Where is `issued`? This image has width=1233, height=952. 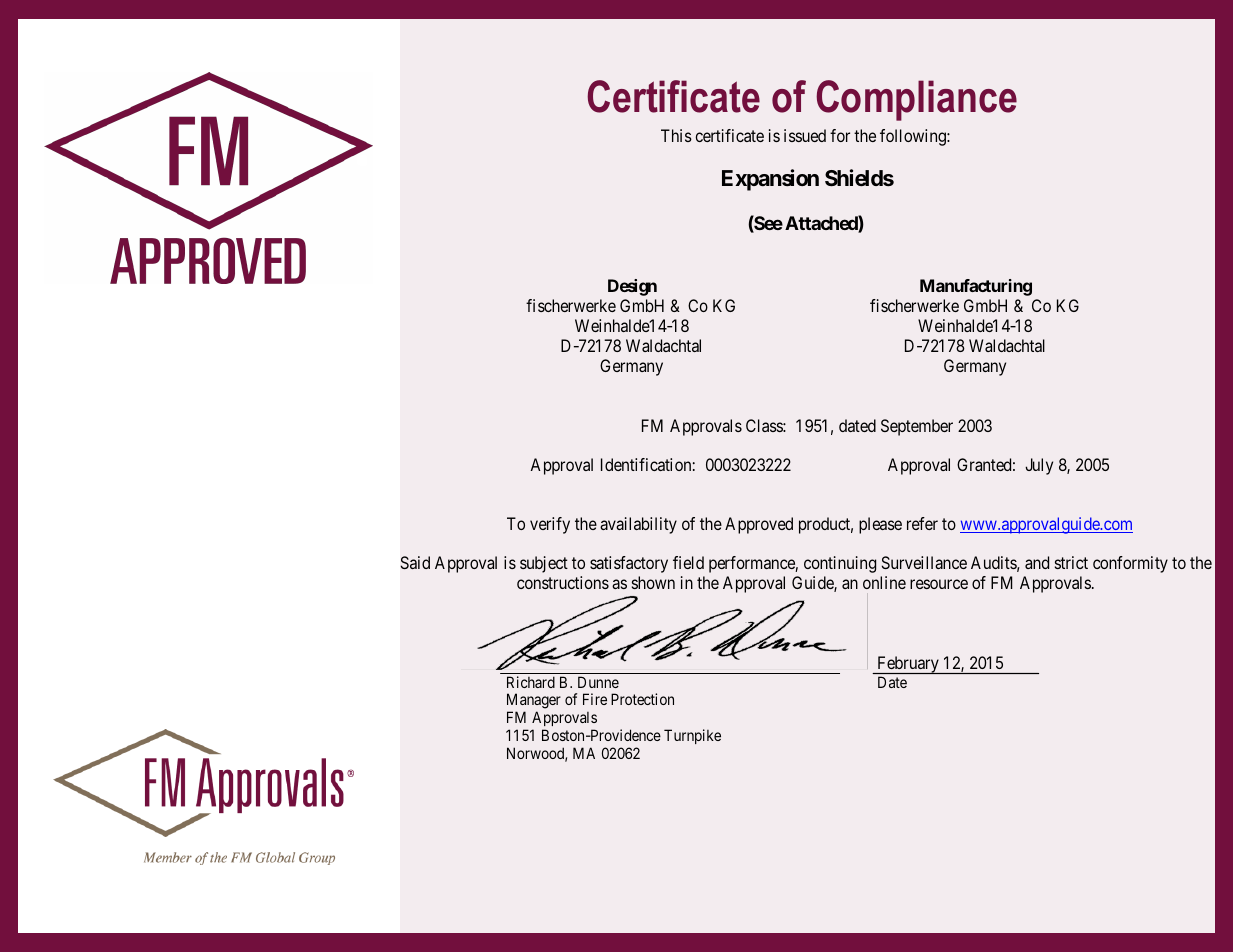
issued is located at coordinates (805, 135).
